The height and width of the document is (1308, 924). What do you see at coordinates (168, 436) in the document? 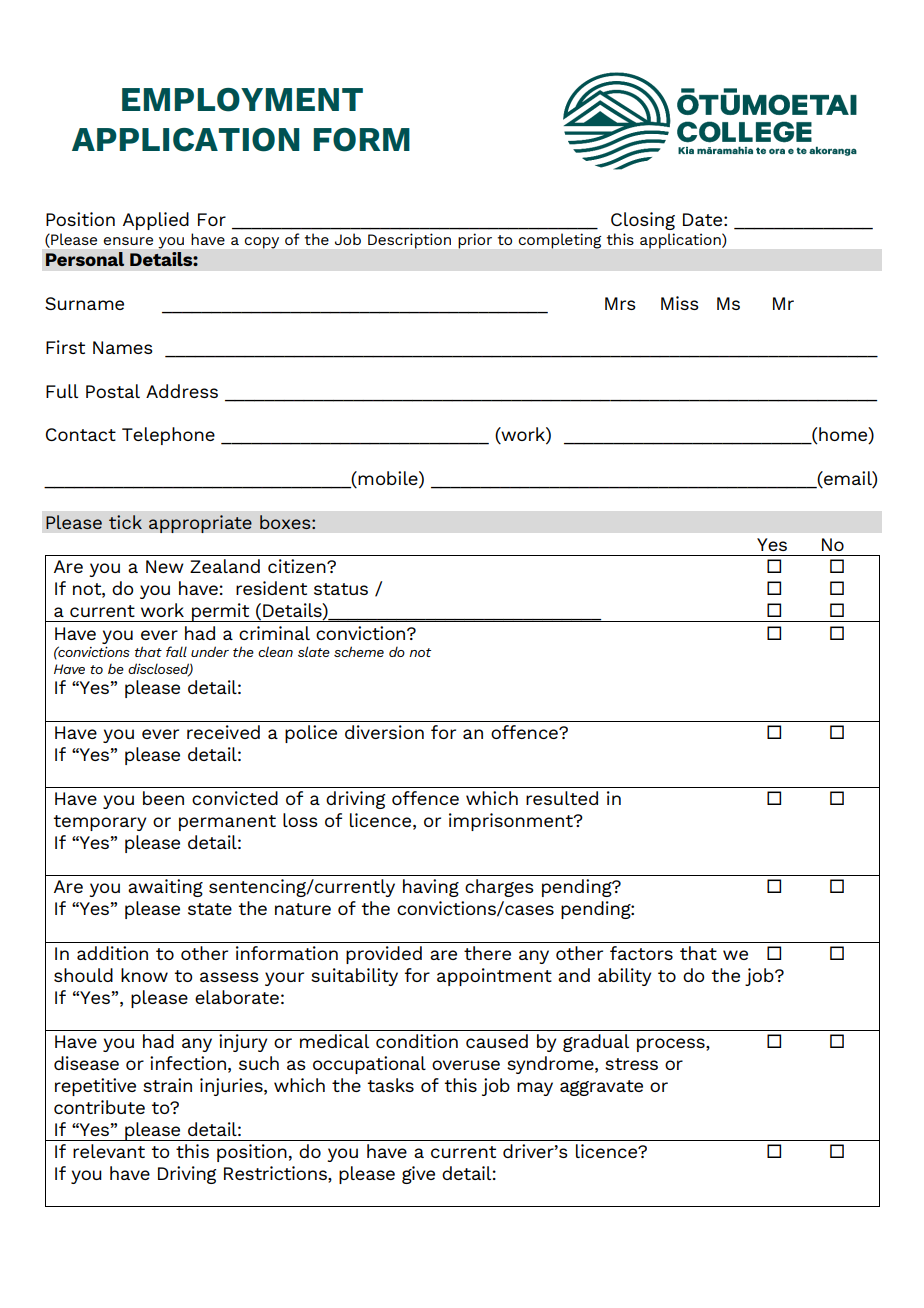
I see `Telephone` at bounding box center [168, 436].
